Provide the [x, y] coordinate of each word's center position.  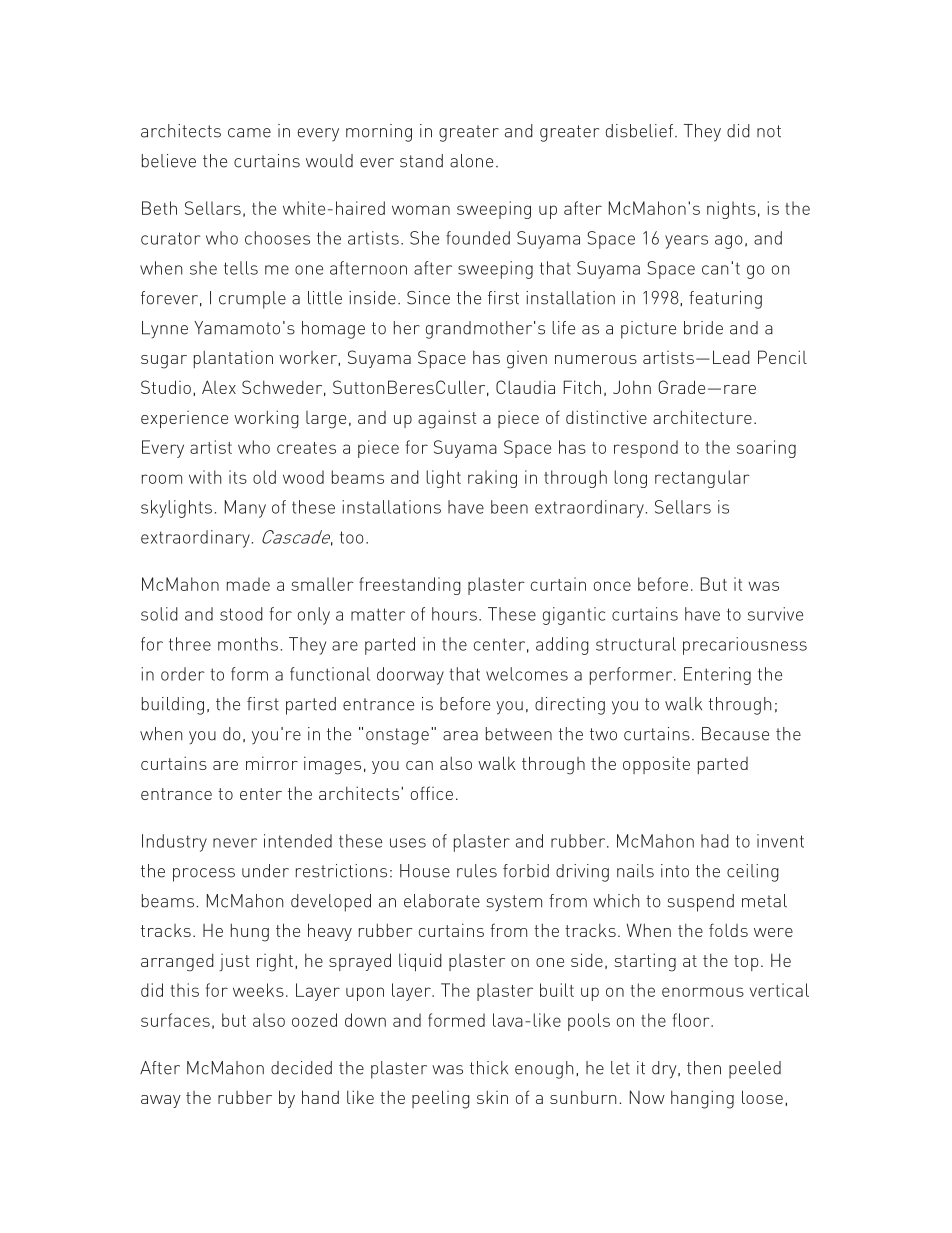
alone [471, 161]
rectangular [702, 479]
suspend [701, 903]
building [173, 706]
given [527, 360]
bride [703, 328]
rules [477, 871]
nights [731, 210]
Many [245, 509]
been [509, 507]
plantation [233, 359]
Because [735, 734]
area [460, 736]
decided [301, 1068]
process [204, 875]
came [249, 133]
